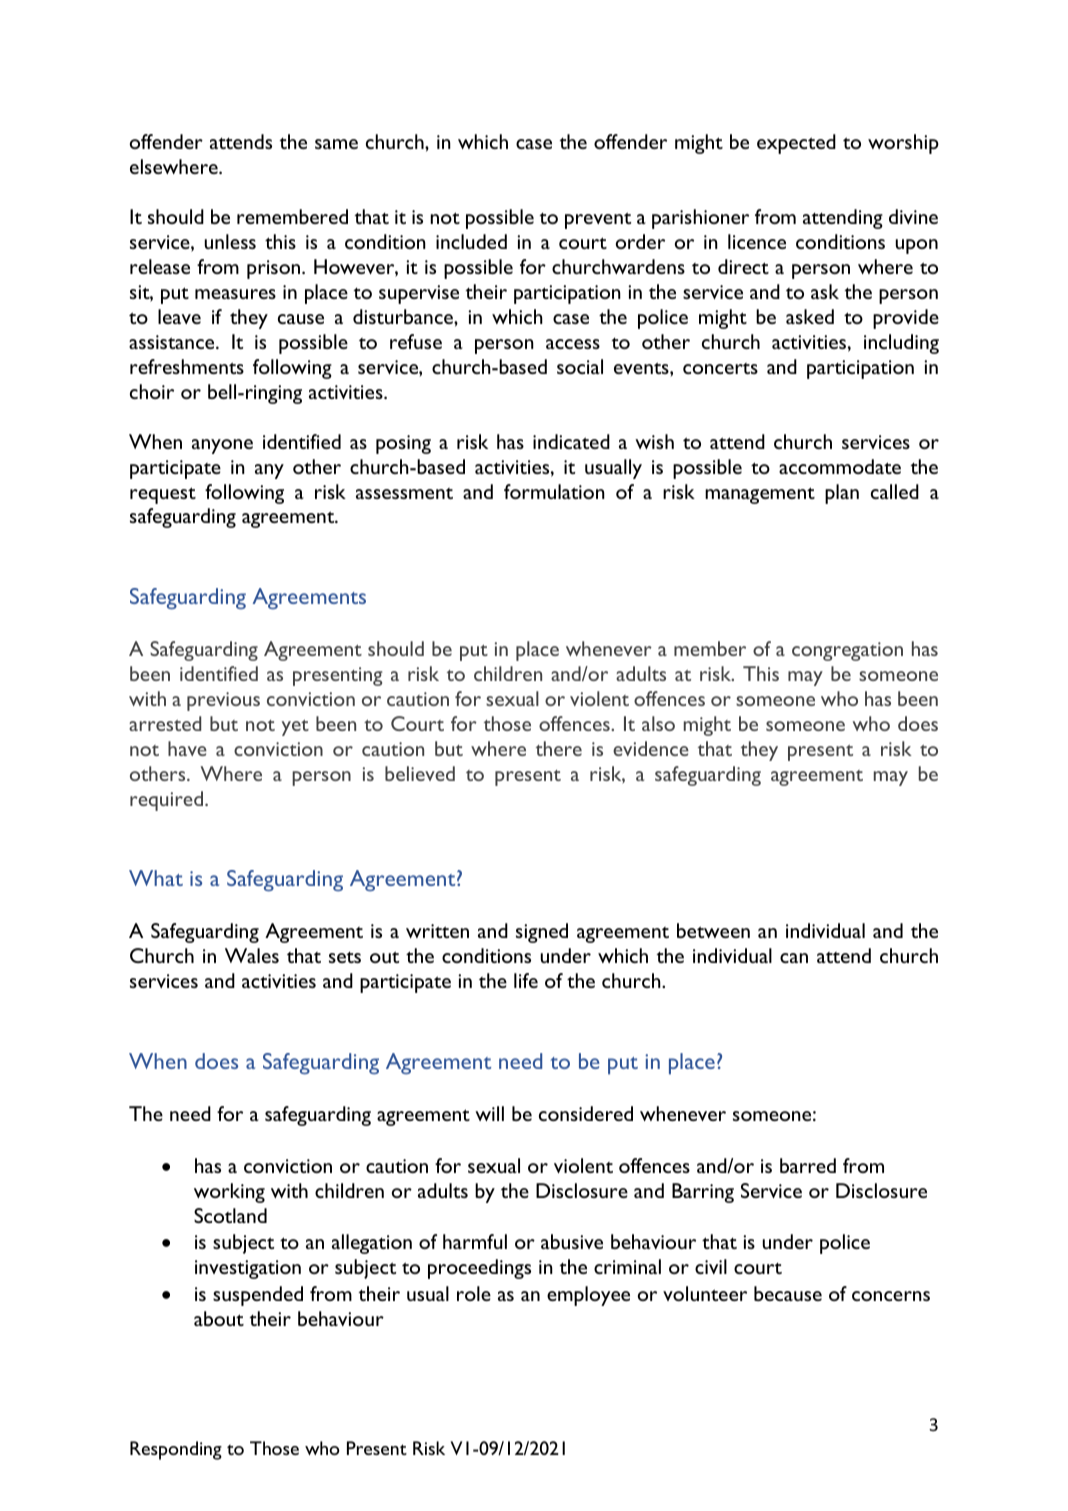  I want to click on Responding, so click(176, 1450).
